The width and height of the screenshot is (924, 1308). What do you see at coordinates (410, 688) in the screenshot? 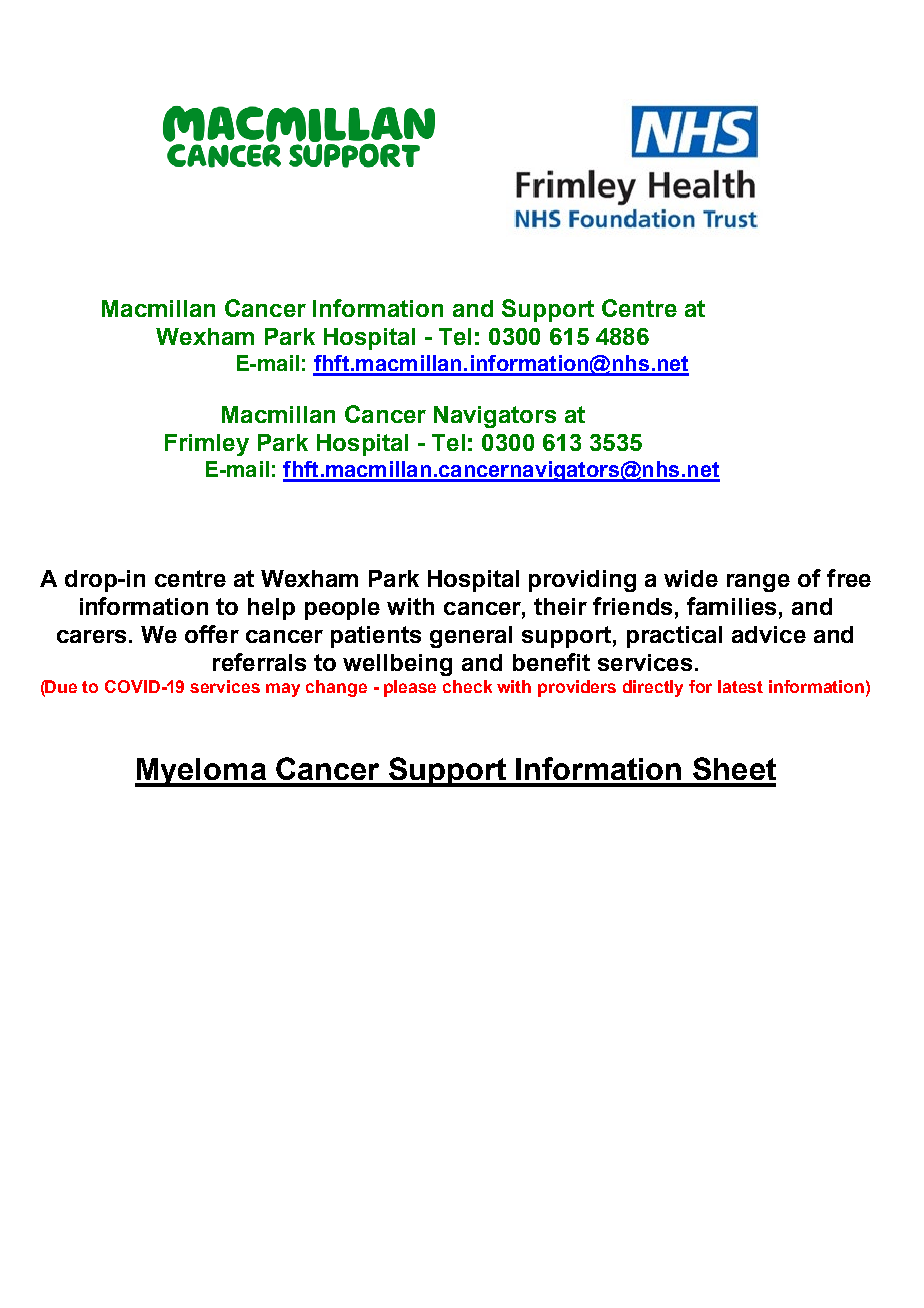
I see `please` at bounding box center [410, 688].
